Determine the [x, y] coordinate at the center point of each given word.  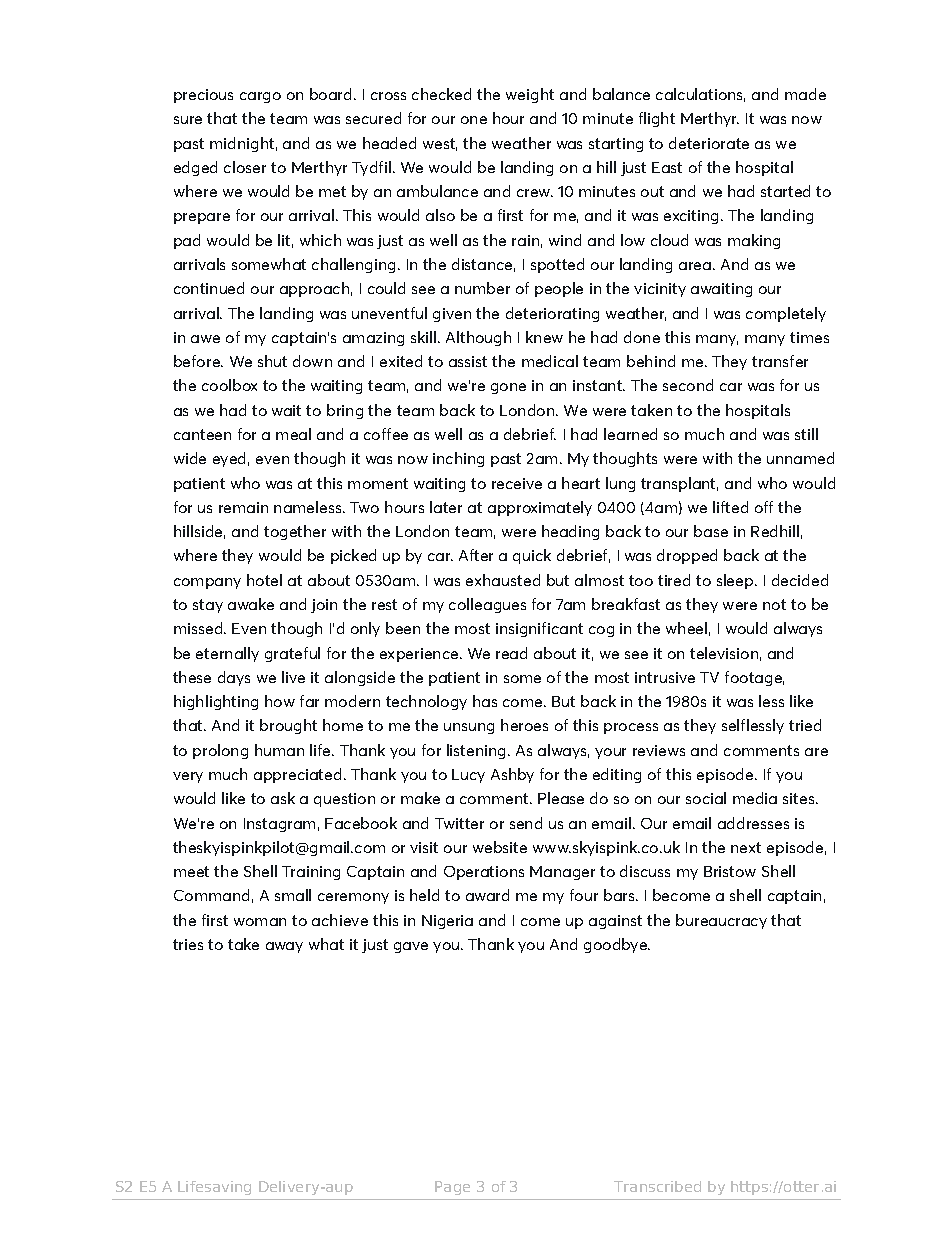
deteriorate [709, 143]
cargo [260, 97]
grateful [292, 654]
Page [452, 1188]
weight [530, 95]
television [724, 653]
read [511, 653]
